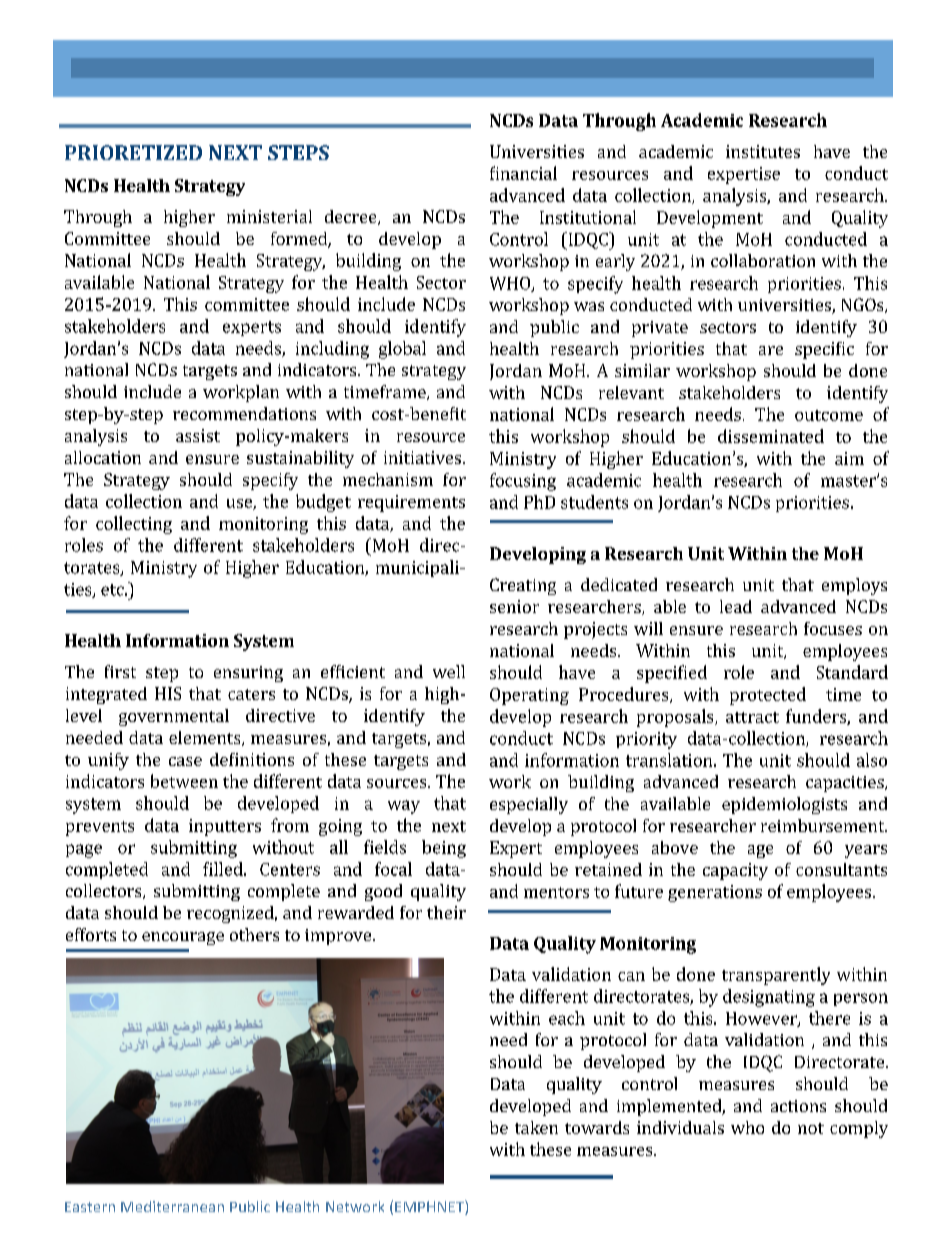 Image resolution: width=952 pixels, height=1233 pixels. What do you see at coordinates (449, 671) in the document?
I see `well` at bounding box center [449, 671].
